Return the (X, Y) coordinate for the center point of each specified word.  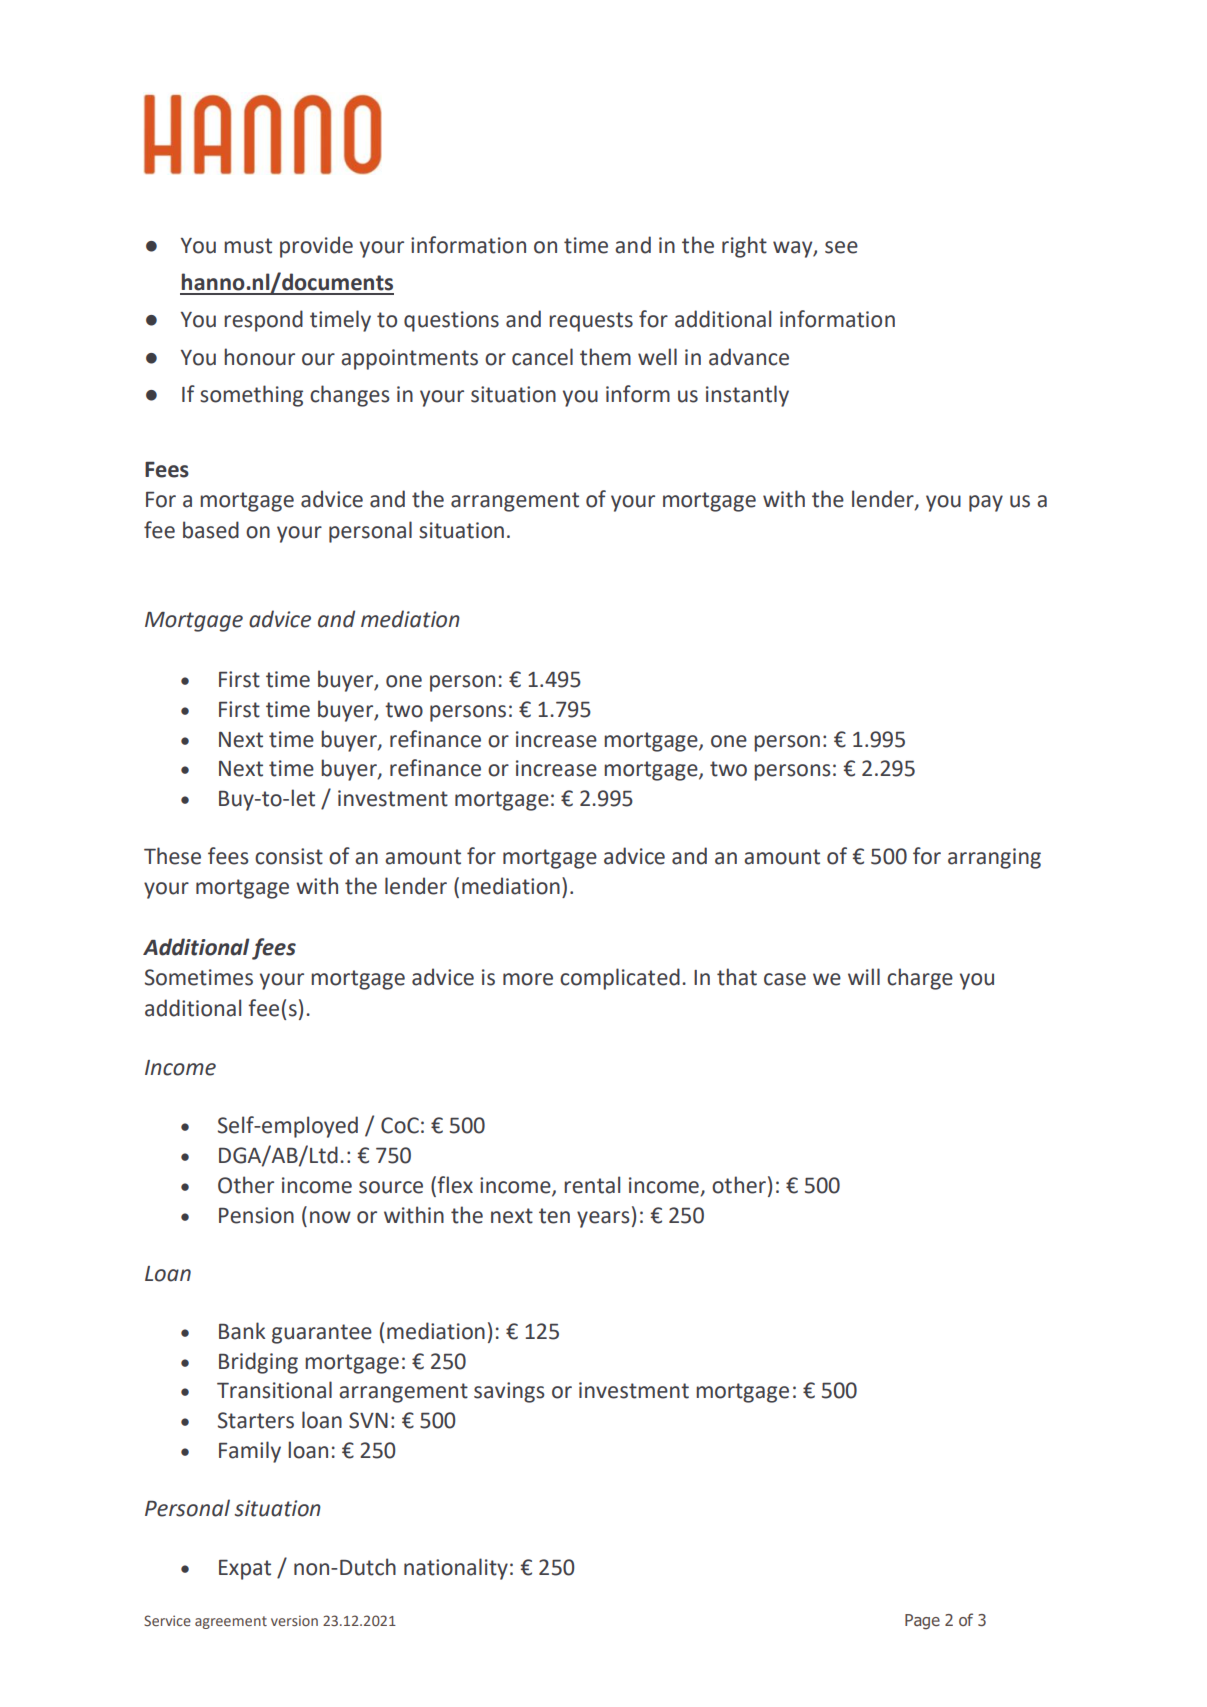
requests (591, 322)
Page (922, 1622)
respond (263, 321)
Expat (245, 1569)
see (841, 247)
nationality (456, 1569)
